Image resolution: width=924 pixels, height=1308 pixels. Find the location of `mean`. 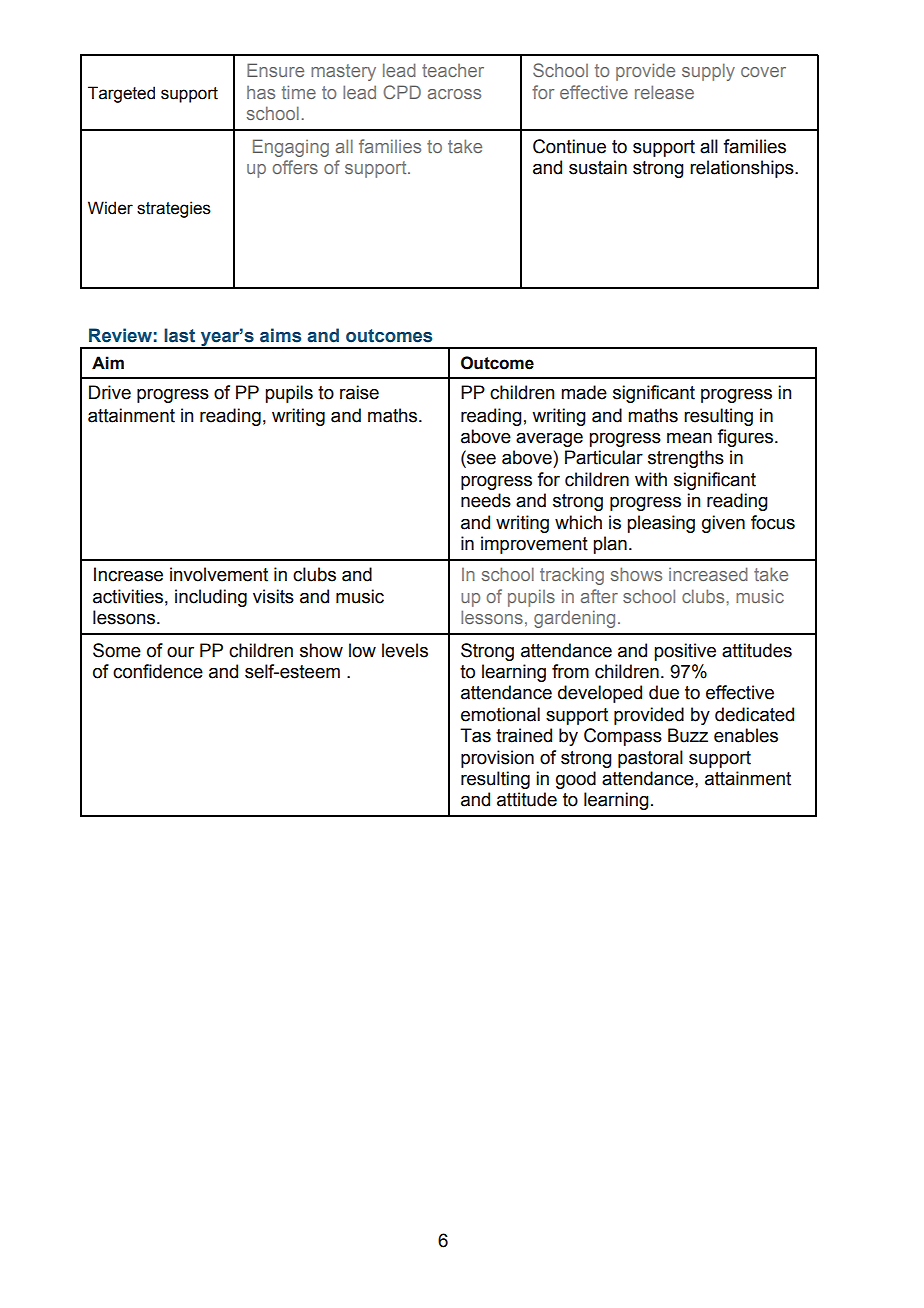

mean is located at coordinates (689, 438).
